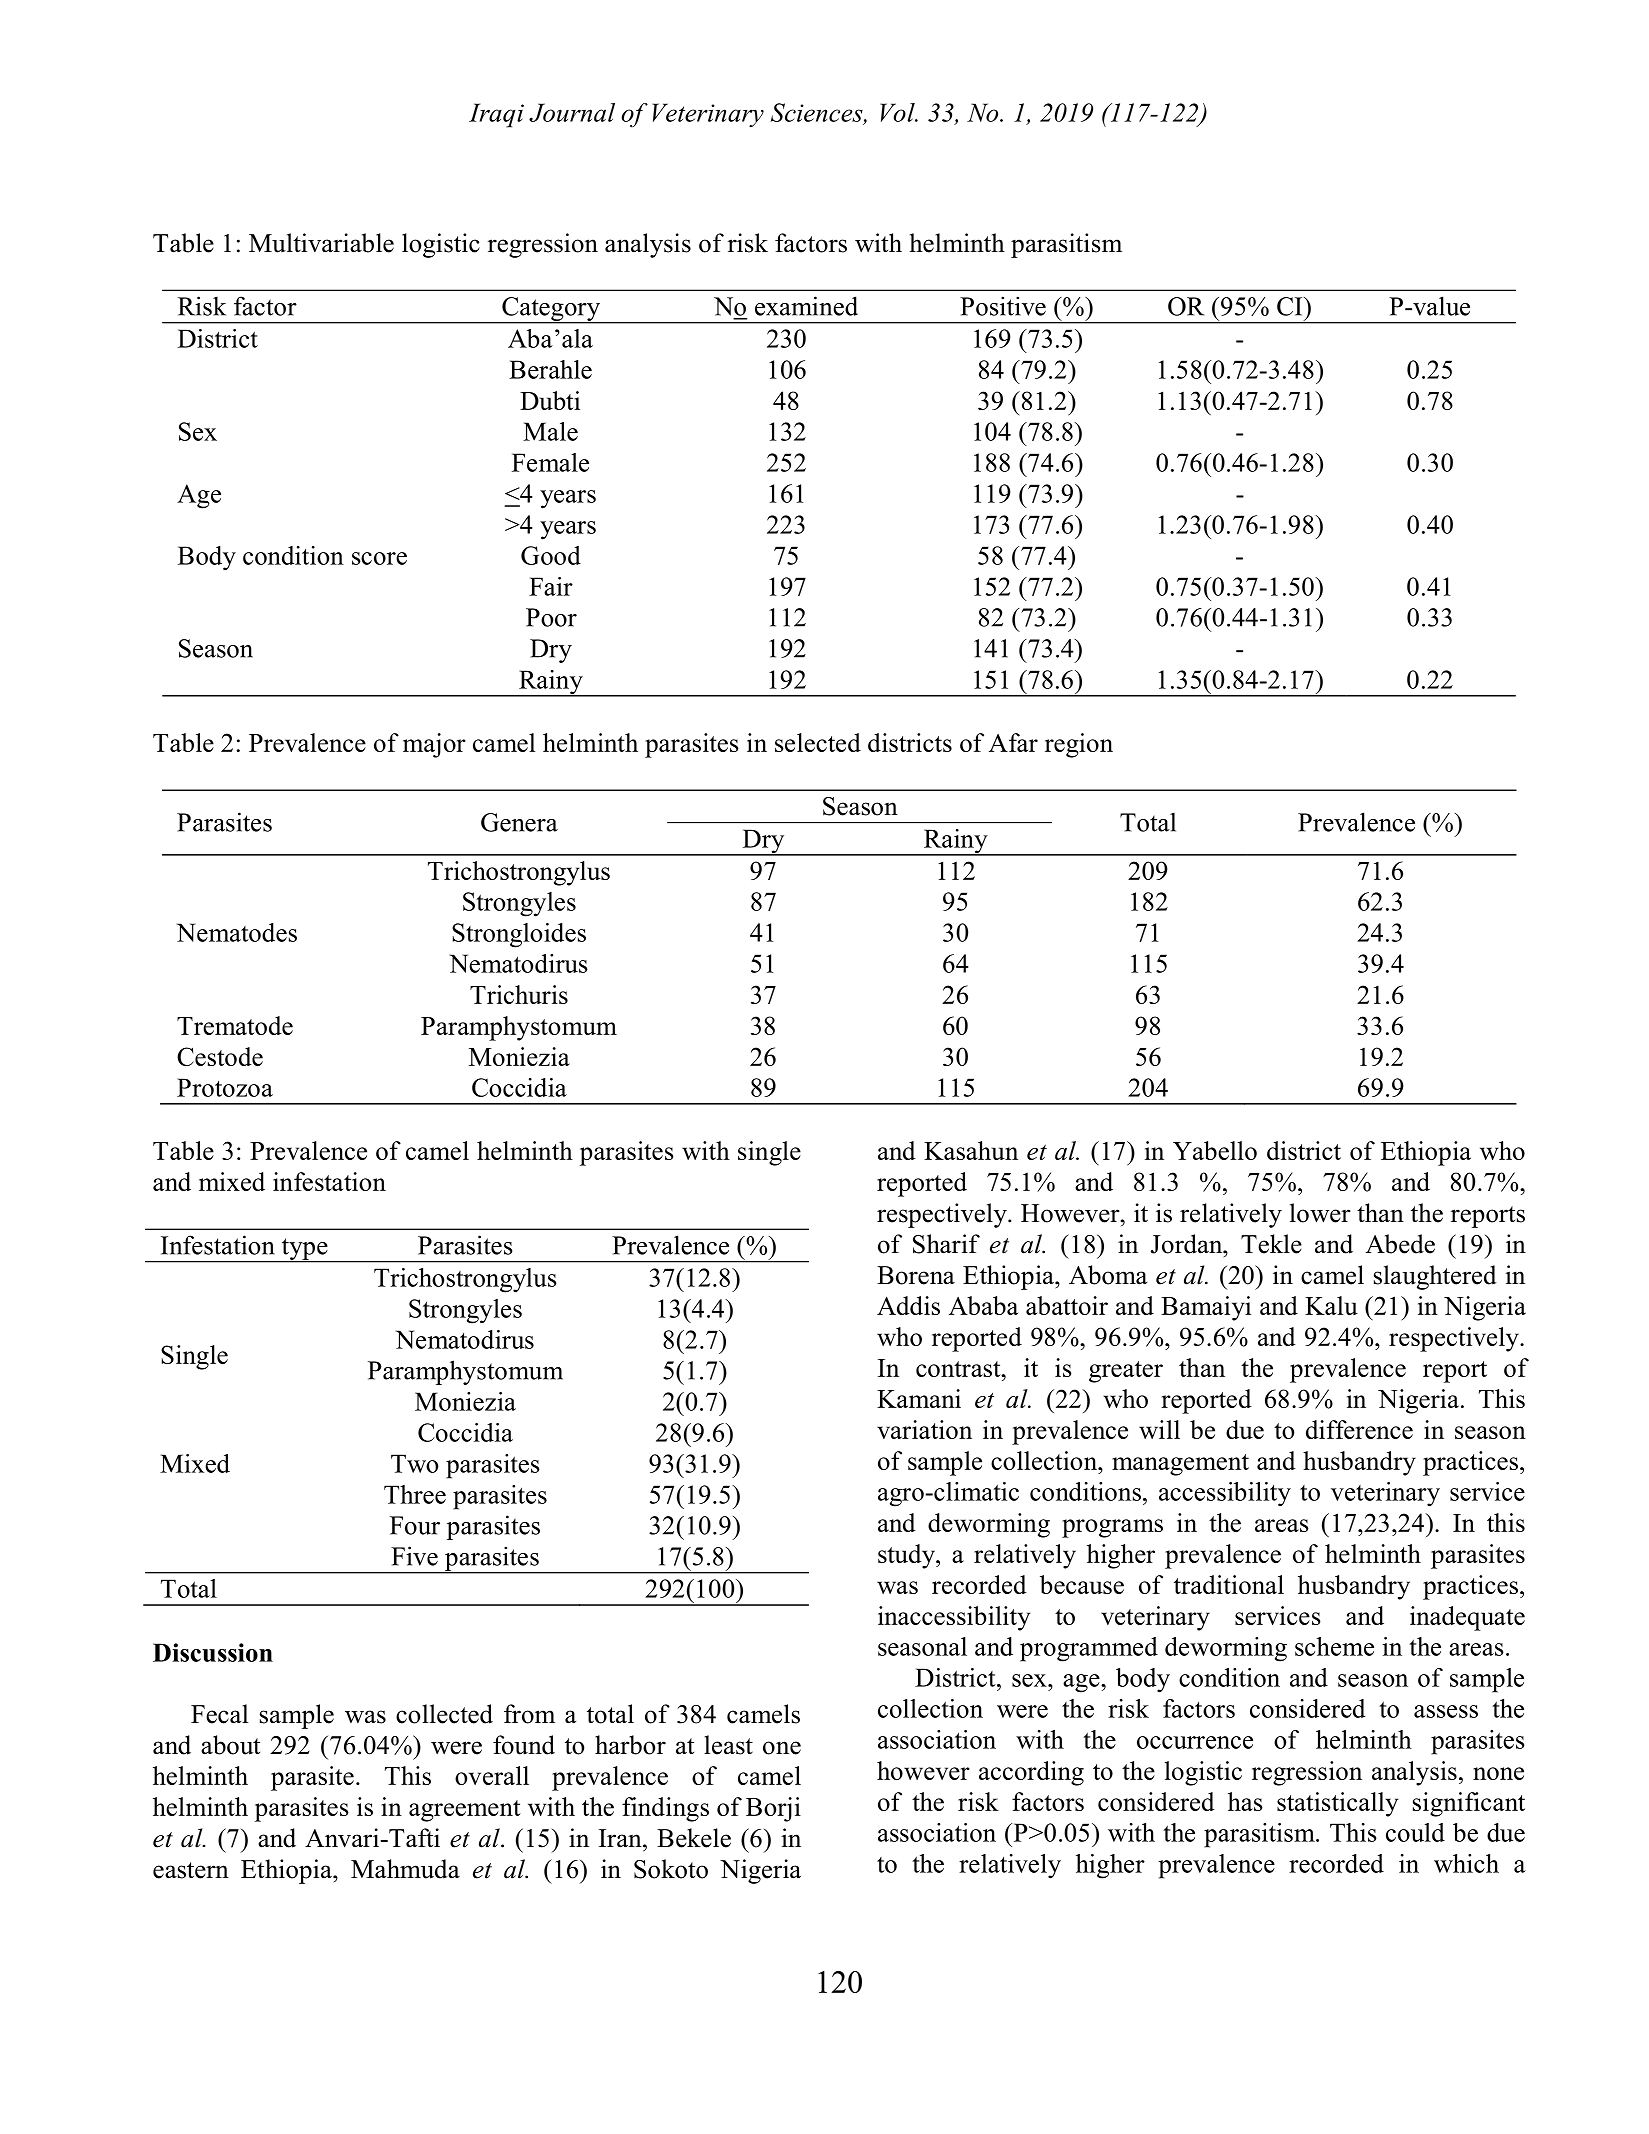 This page has height=2134, width=1649. What do you see at coordinates (496, 115) in the page?
I see `Iraqi` at bounding box center [496, 115].
